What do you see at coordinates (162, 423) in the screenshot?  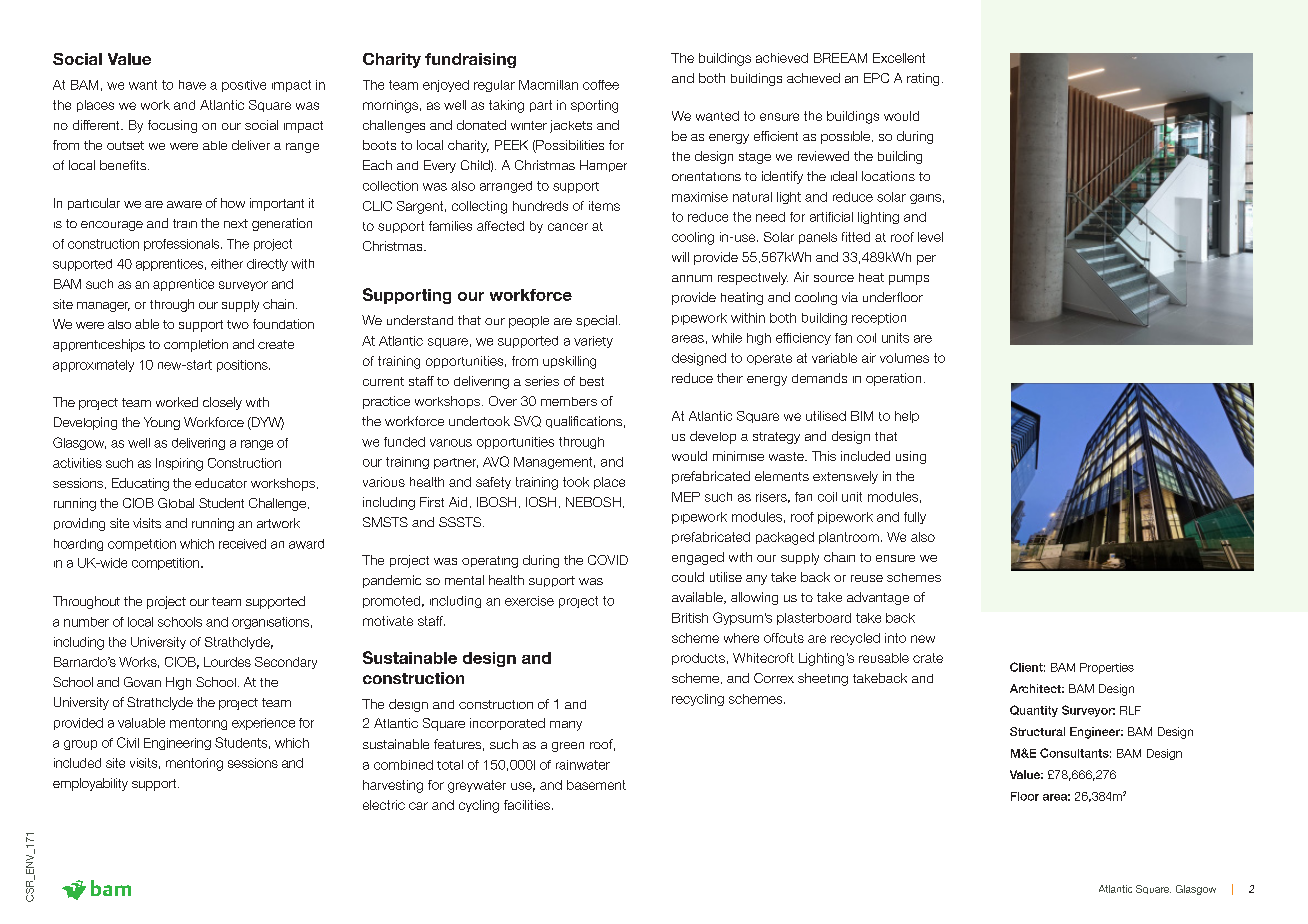 I see `Young` at bounding box center [162, 423].
